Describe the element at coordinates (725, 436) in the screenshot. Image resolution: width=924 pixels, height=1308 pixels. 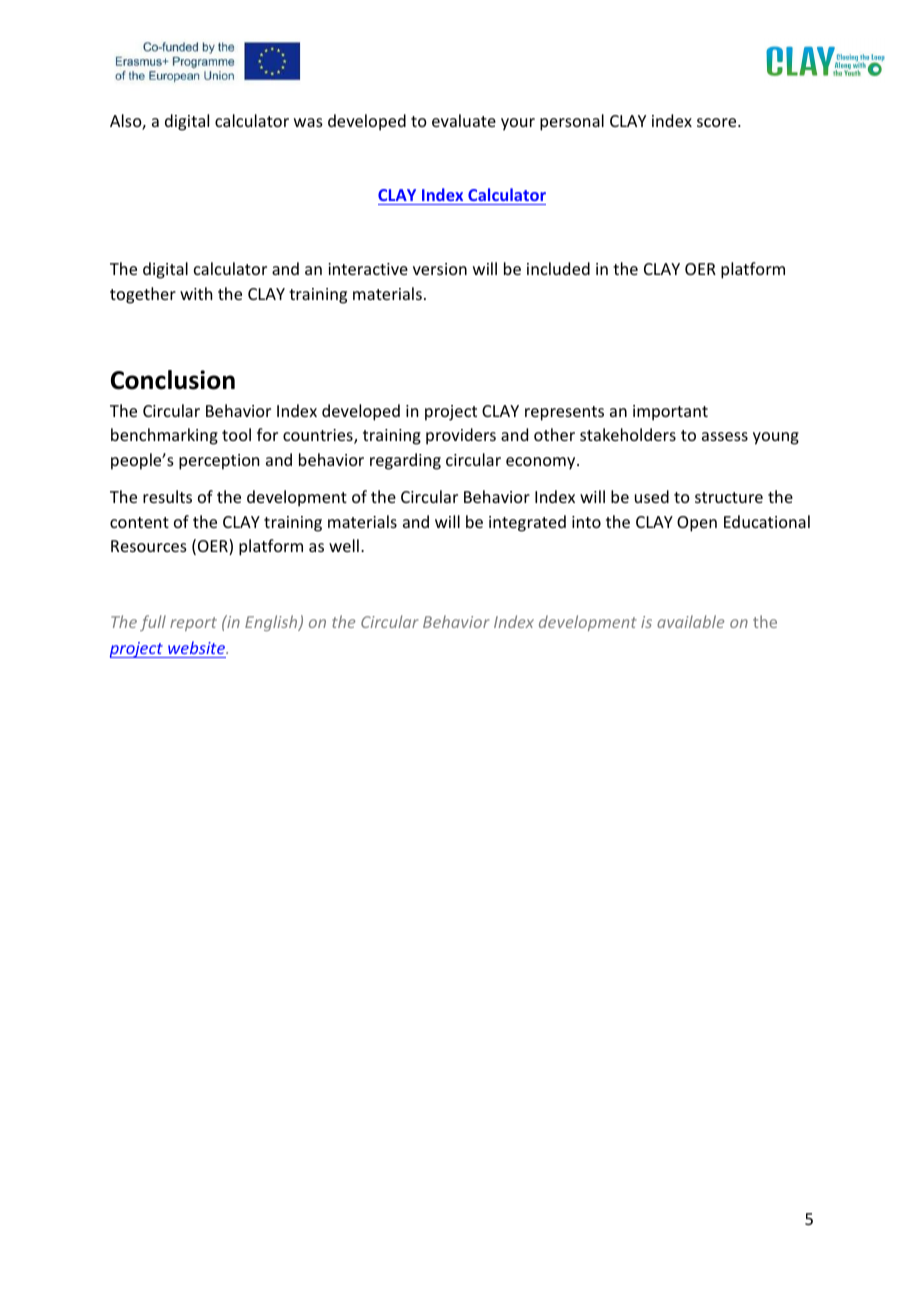
I see `assess` at that location.
